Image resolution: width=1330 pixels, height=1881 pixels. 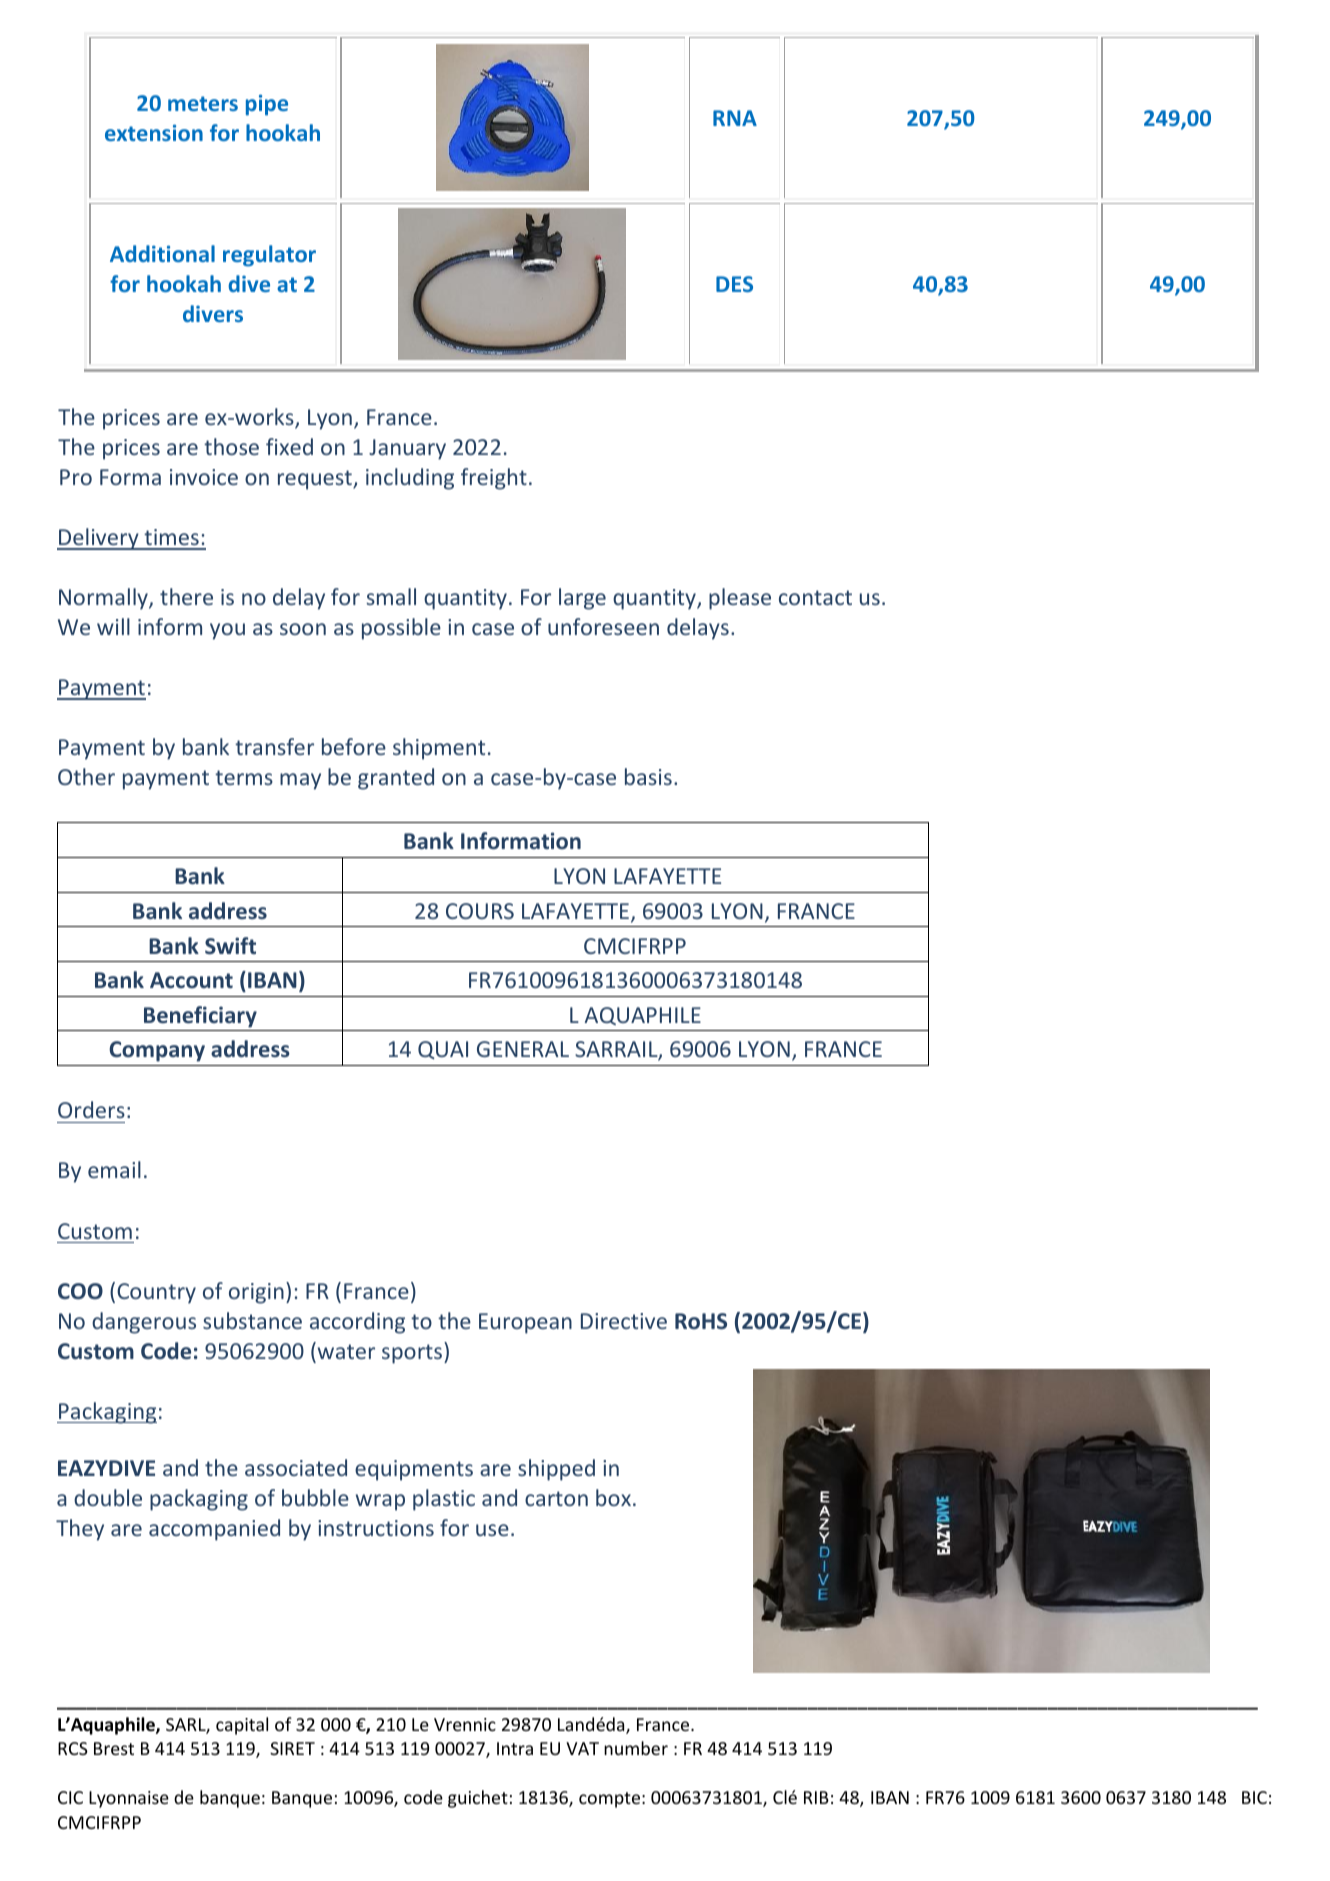 What do you see at coordinates (624, 1321) in the image?
I see `Directive` at bounding box center [624, 1321].
